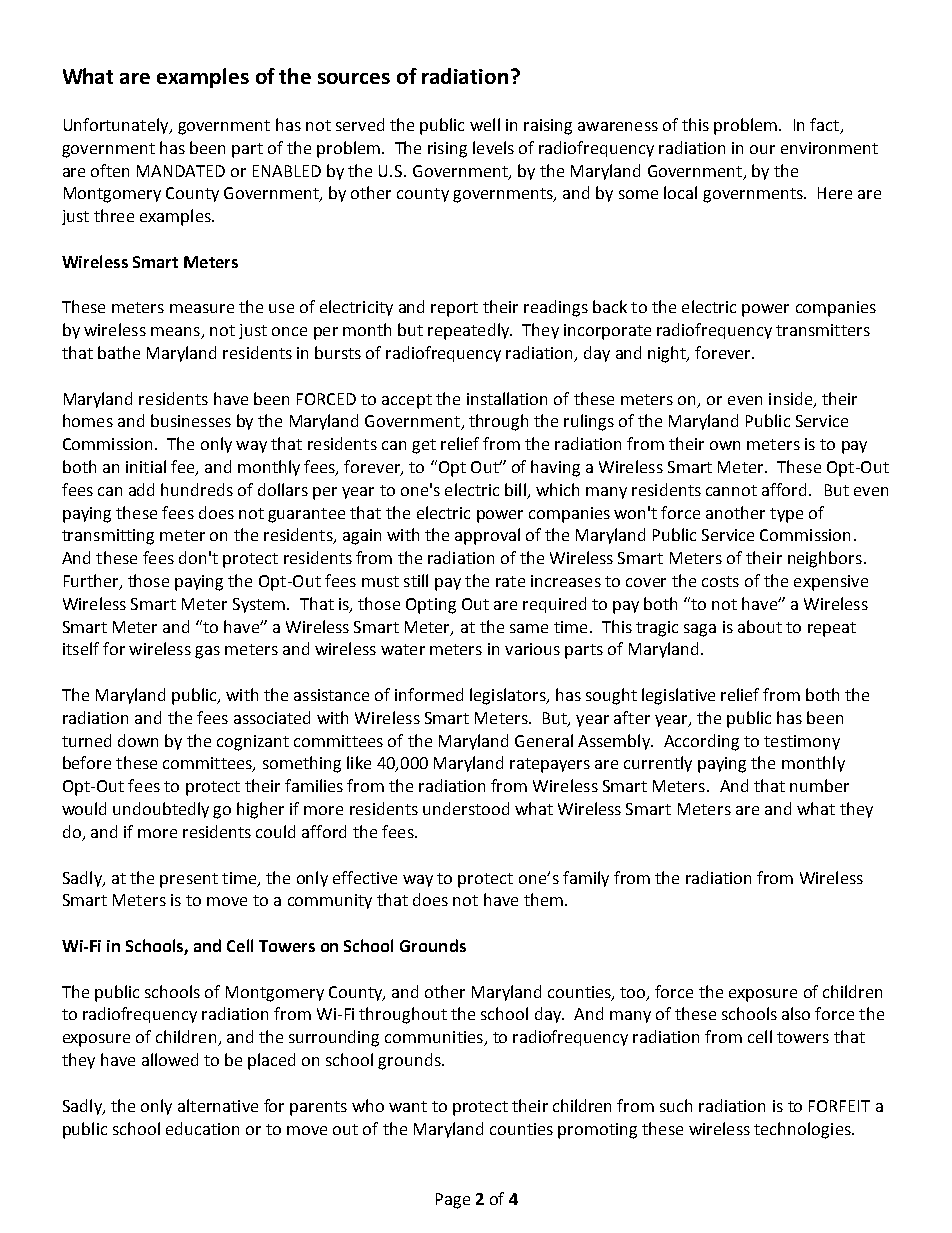 This screenshot has height=1233, width=952. I want to click on Opting, so click(431, 606).
